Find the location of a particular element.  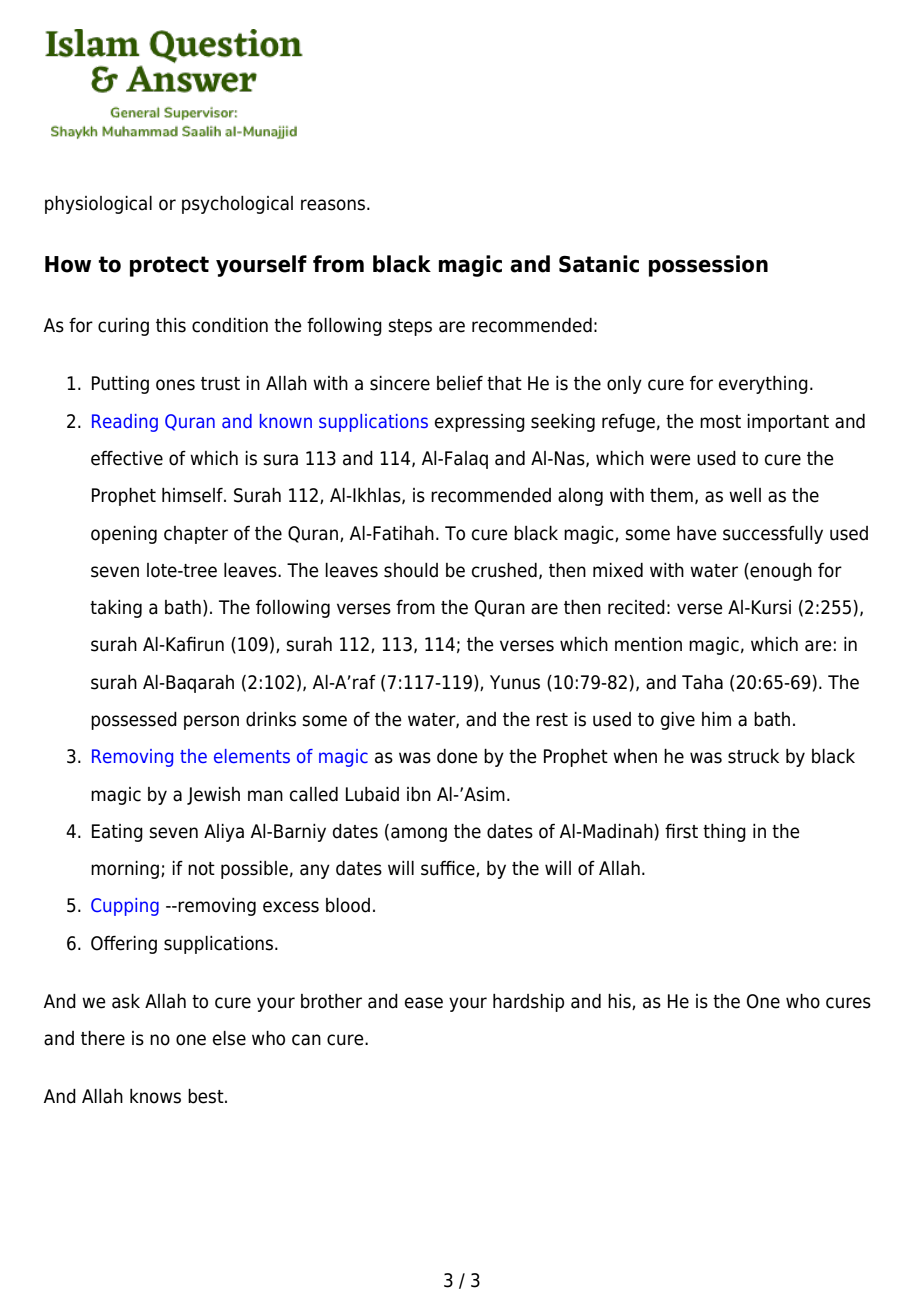

possession is located at coordinates (708, 266).
